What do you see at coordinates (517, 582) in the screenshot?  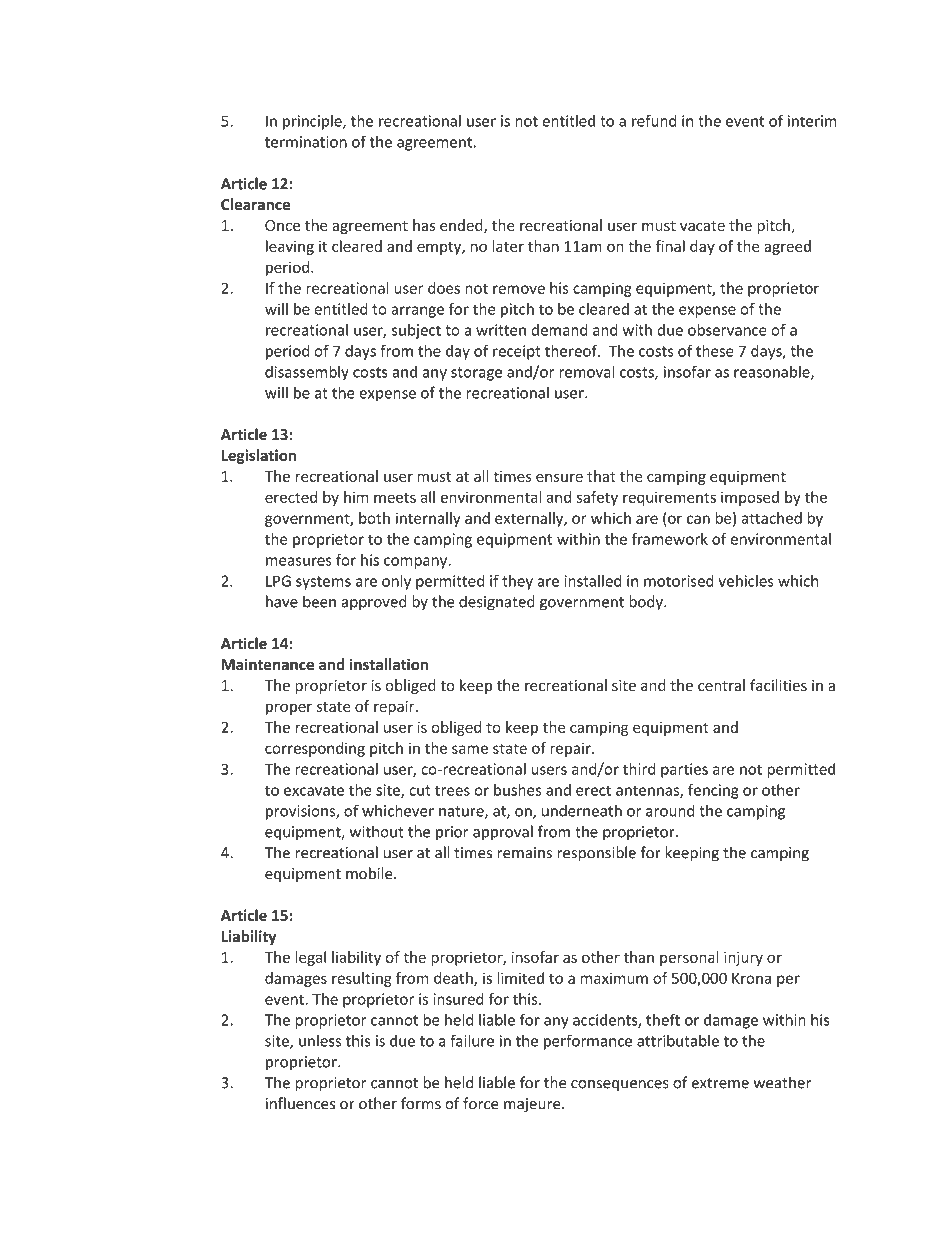 I see `they` at bounding box center [517, 582].
